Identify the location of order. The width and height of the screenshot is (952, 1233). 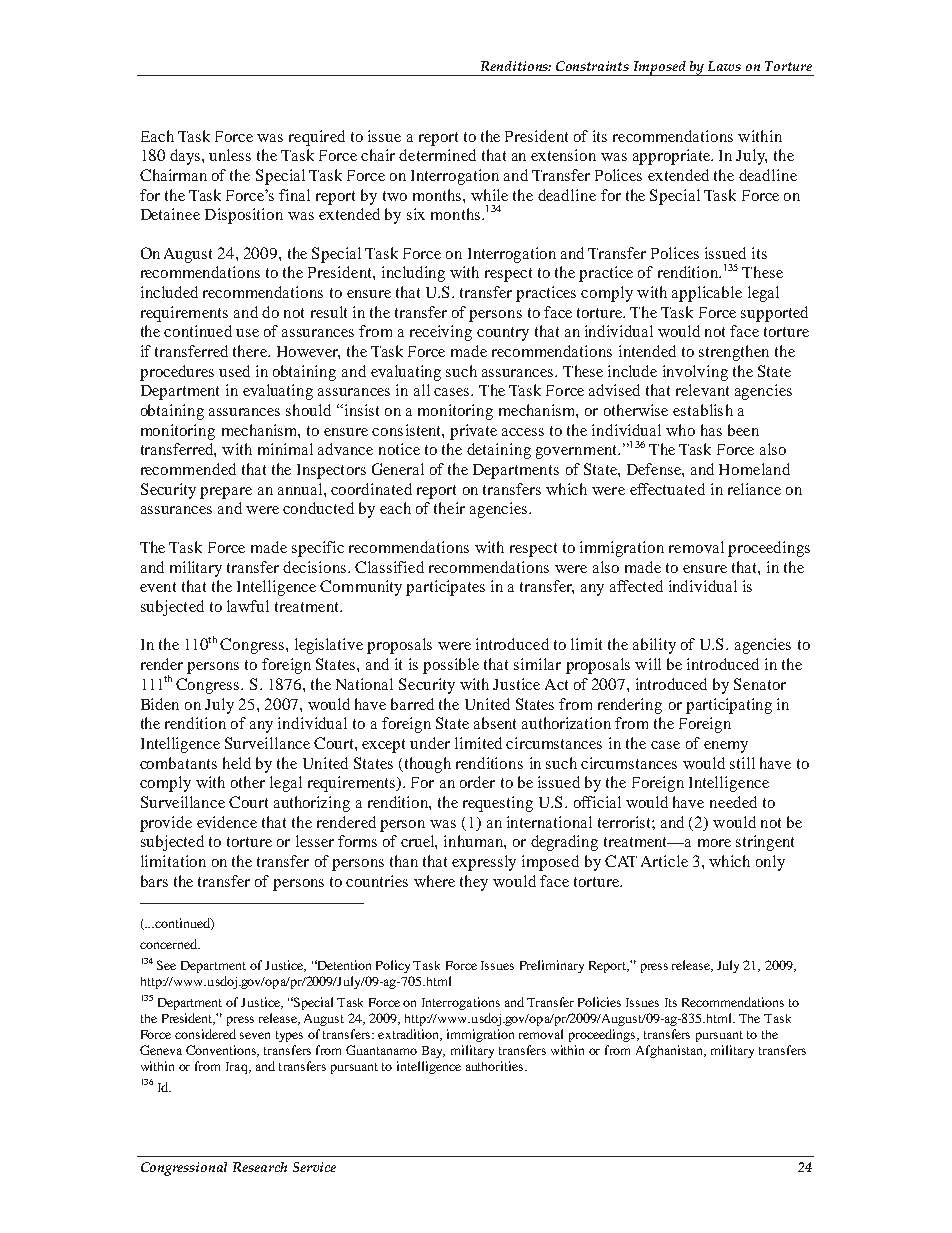
(477, 782).
